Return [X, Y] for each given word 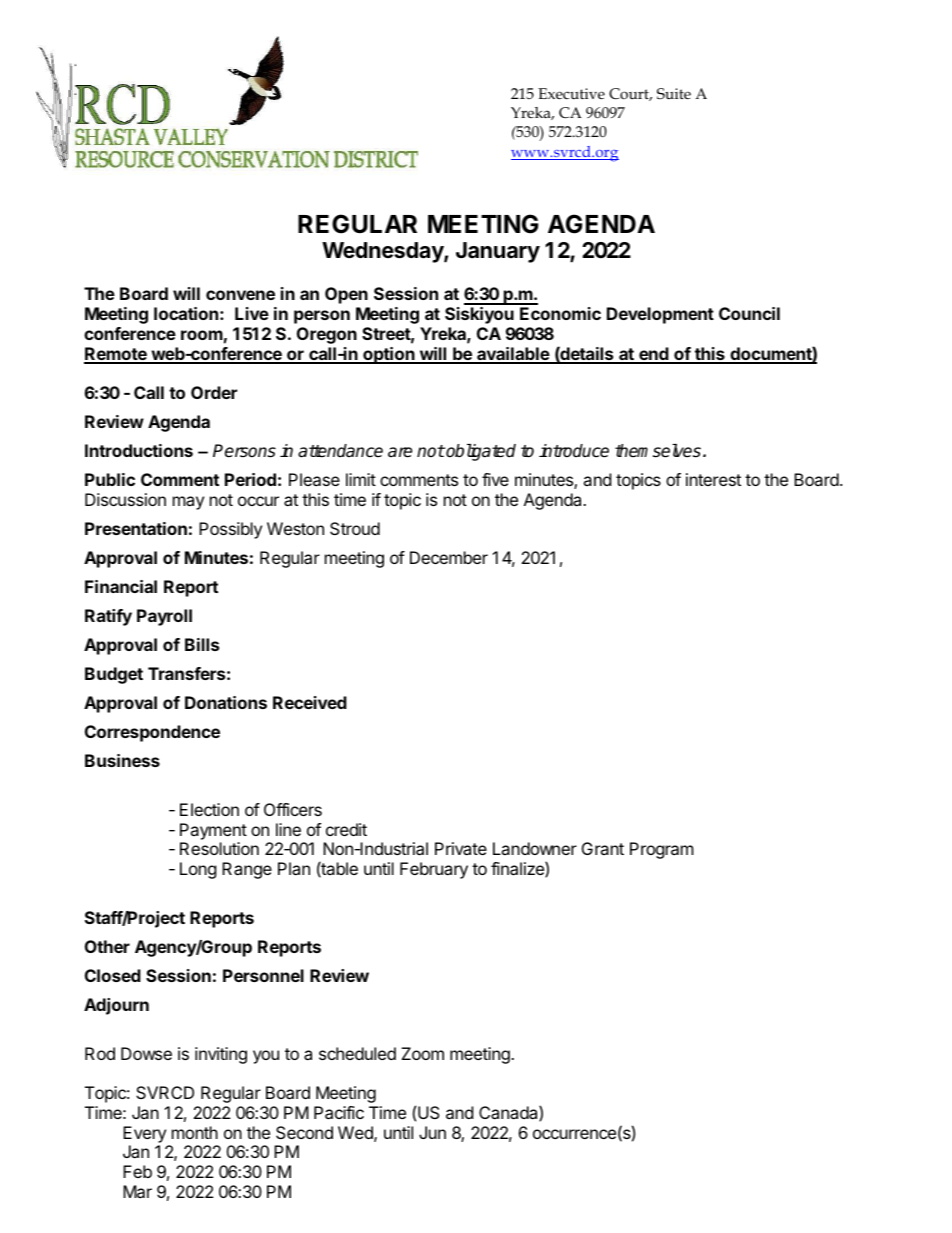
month [195, 1132]
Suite [674, 94]
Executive [571, 94]
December [449, 557]
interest [713, 479]
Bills [202, 644]
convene [240, 295]
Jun [432, 1132]
